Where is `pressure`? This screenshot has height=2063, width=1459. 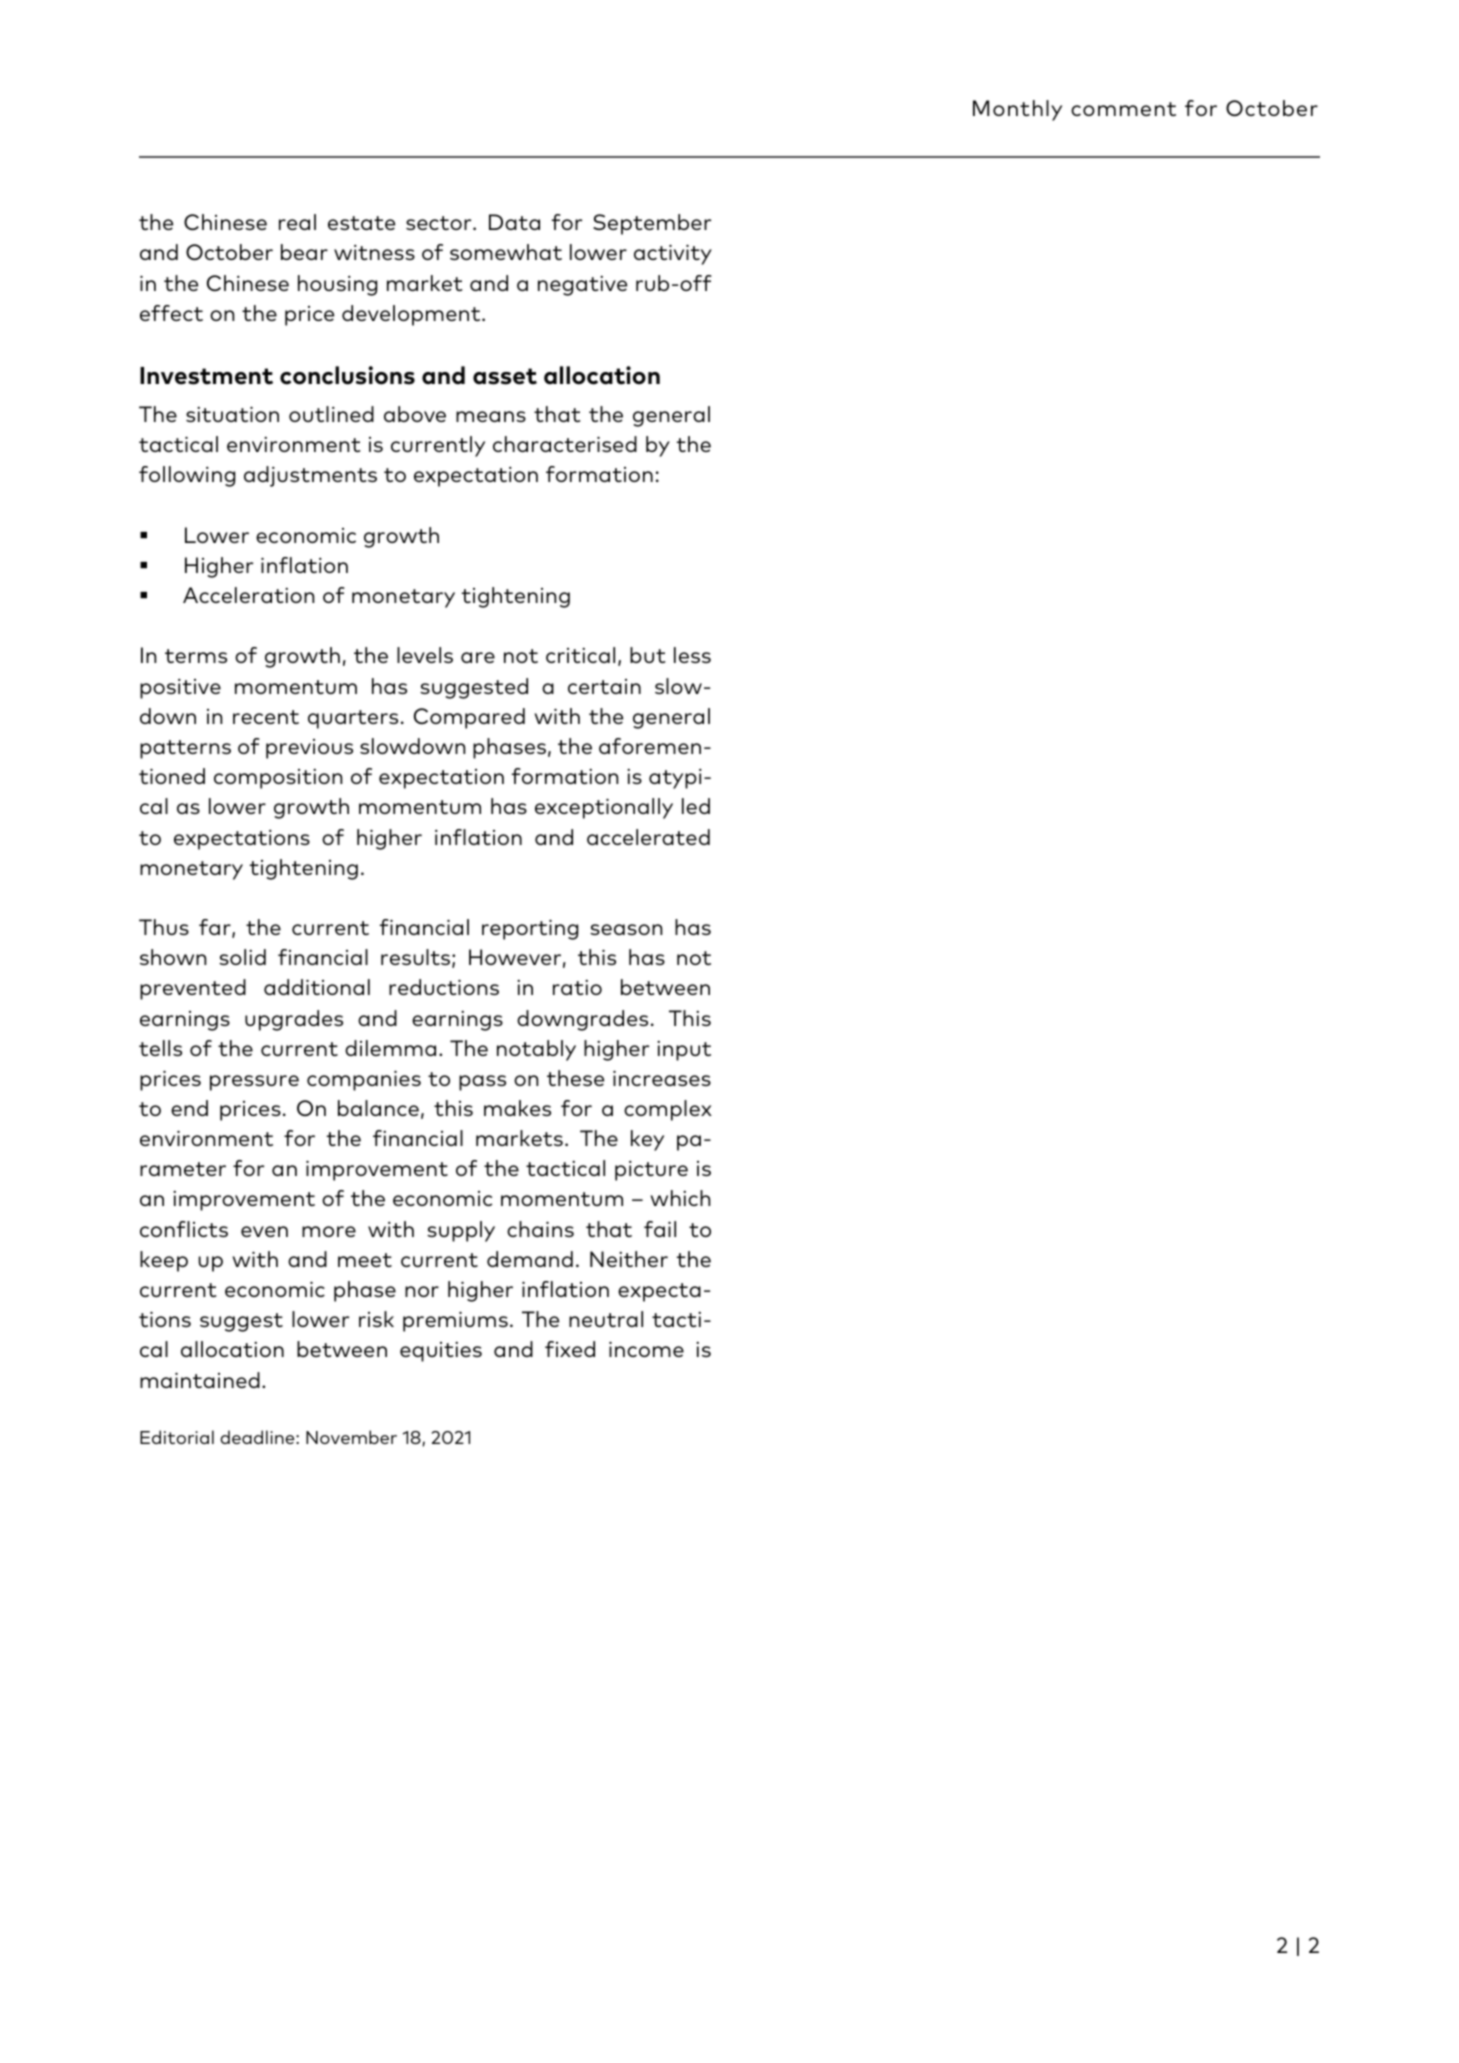 pressure is located at coordinates (254, 1083).
